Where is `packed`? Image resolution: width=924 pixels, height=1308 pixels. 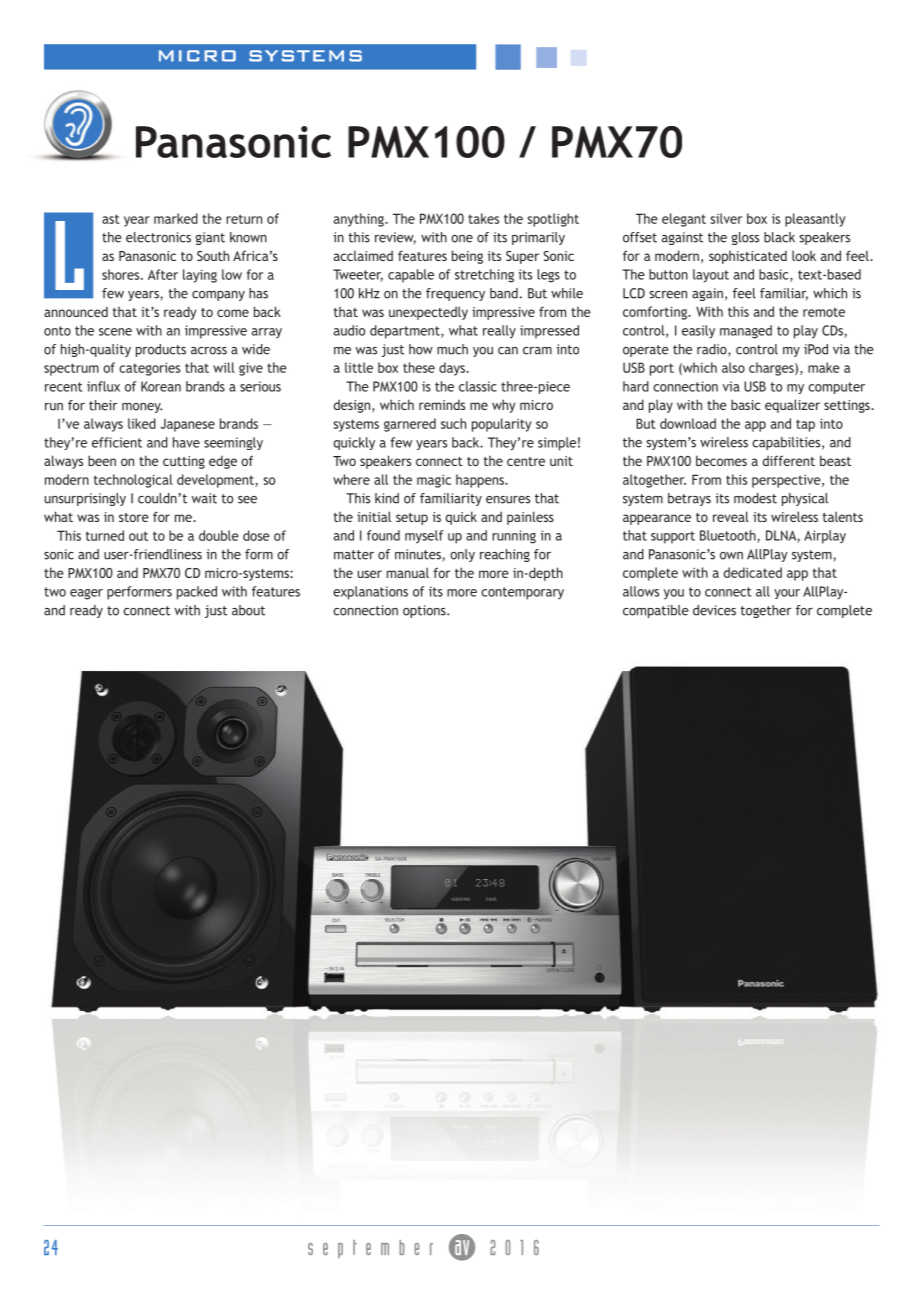 packed is located at coordinates (197, 593).
